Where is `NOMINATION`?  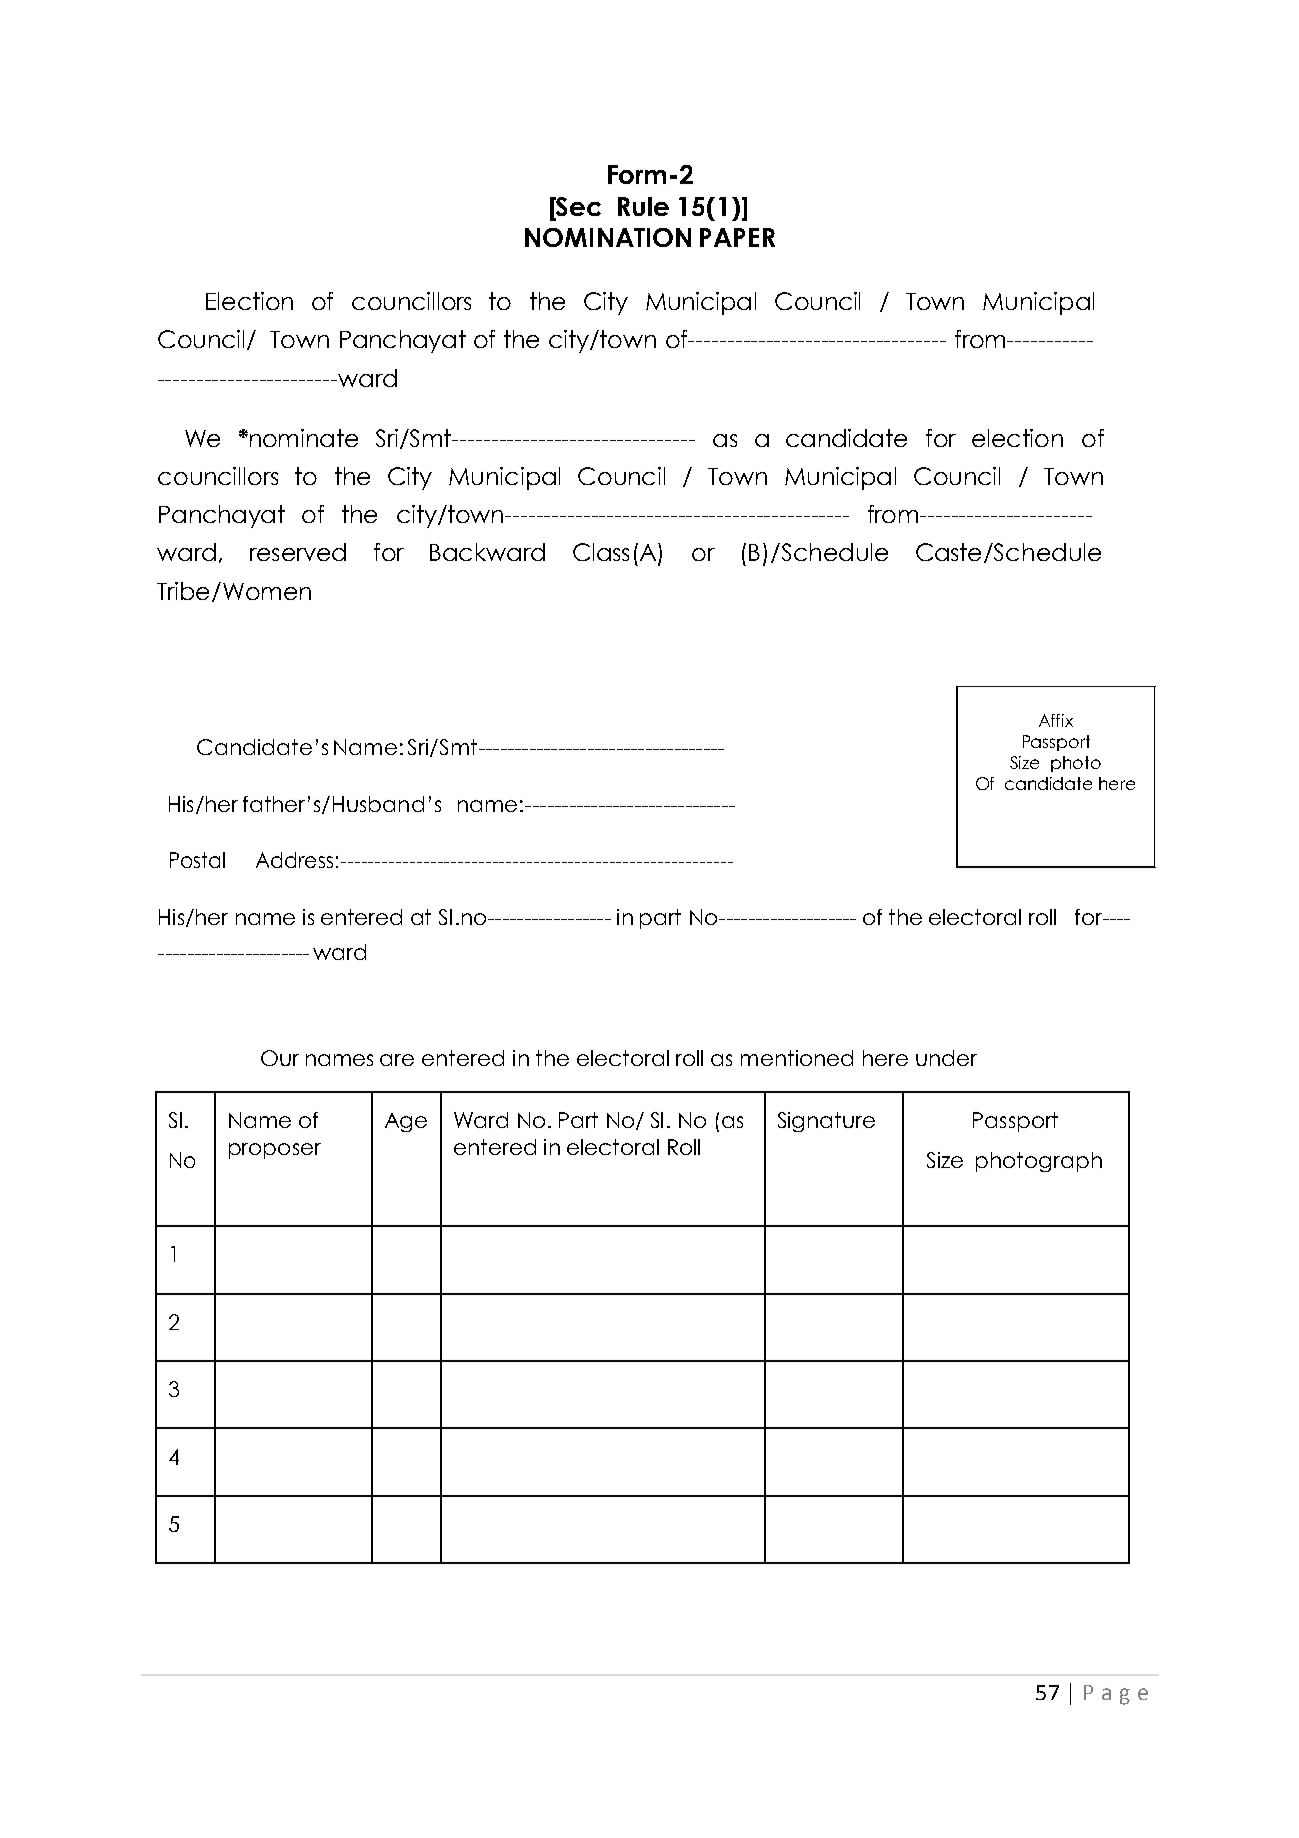 NOMINATION is located at coordinates (608, 237).
